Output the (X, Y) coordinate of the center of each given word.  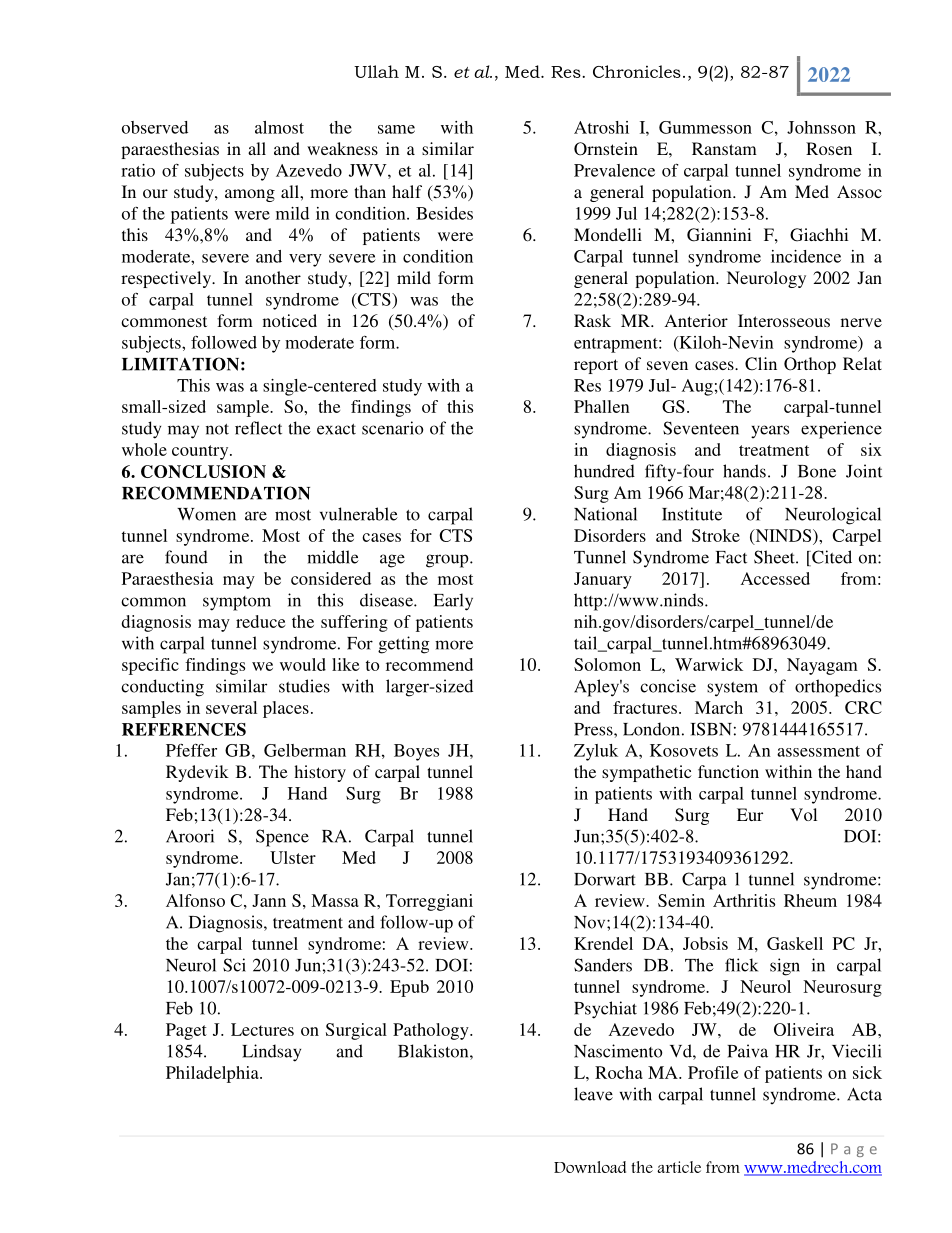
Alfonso (195, 900)
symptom (237, 603)
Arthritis (744, 900)
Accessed (775, 578)
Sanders (603, 965)
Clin (761, 364)
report (596, 366)
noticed (290, 320)
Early (453, 602)
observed (155, 127)
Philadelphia (213, 1074)
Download (590, 1167)
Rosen (829, 148)
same (396, 129)
